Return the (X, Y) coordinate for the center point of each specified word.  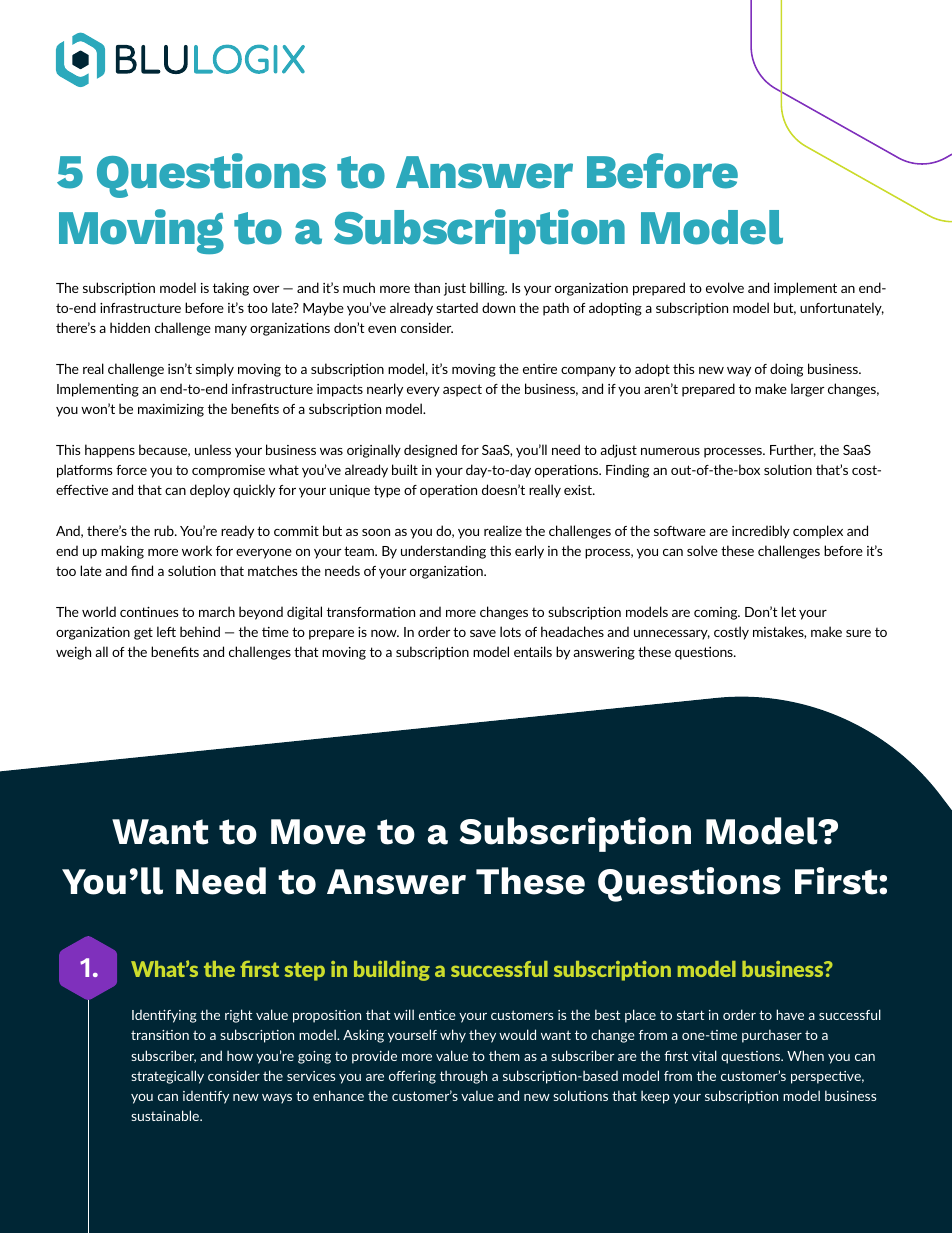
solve (702, 550)
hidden (130, 327)
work (197, 550)
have (790, 1014)
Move (318, 832)
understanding (443, 552)
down (498, 307)
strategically (167, 1077)
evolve (725, 287)
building (392, 971)
